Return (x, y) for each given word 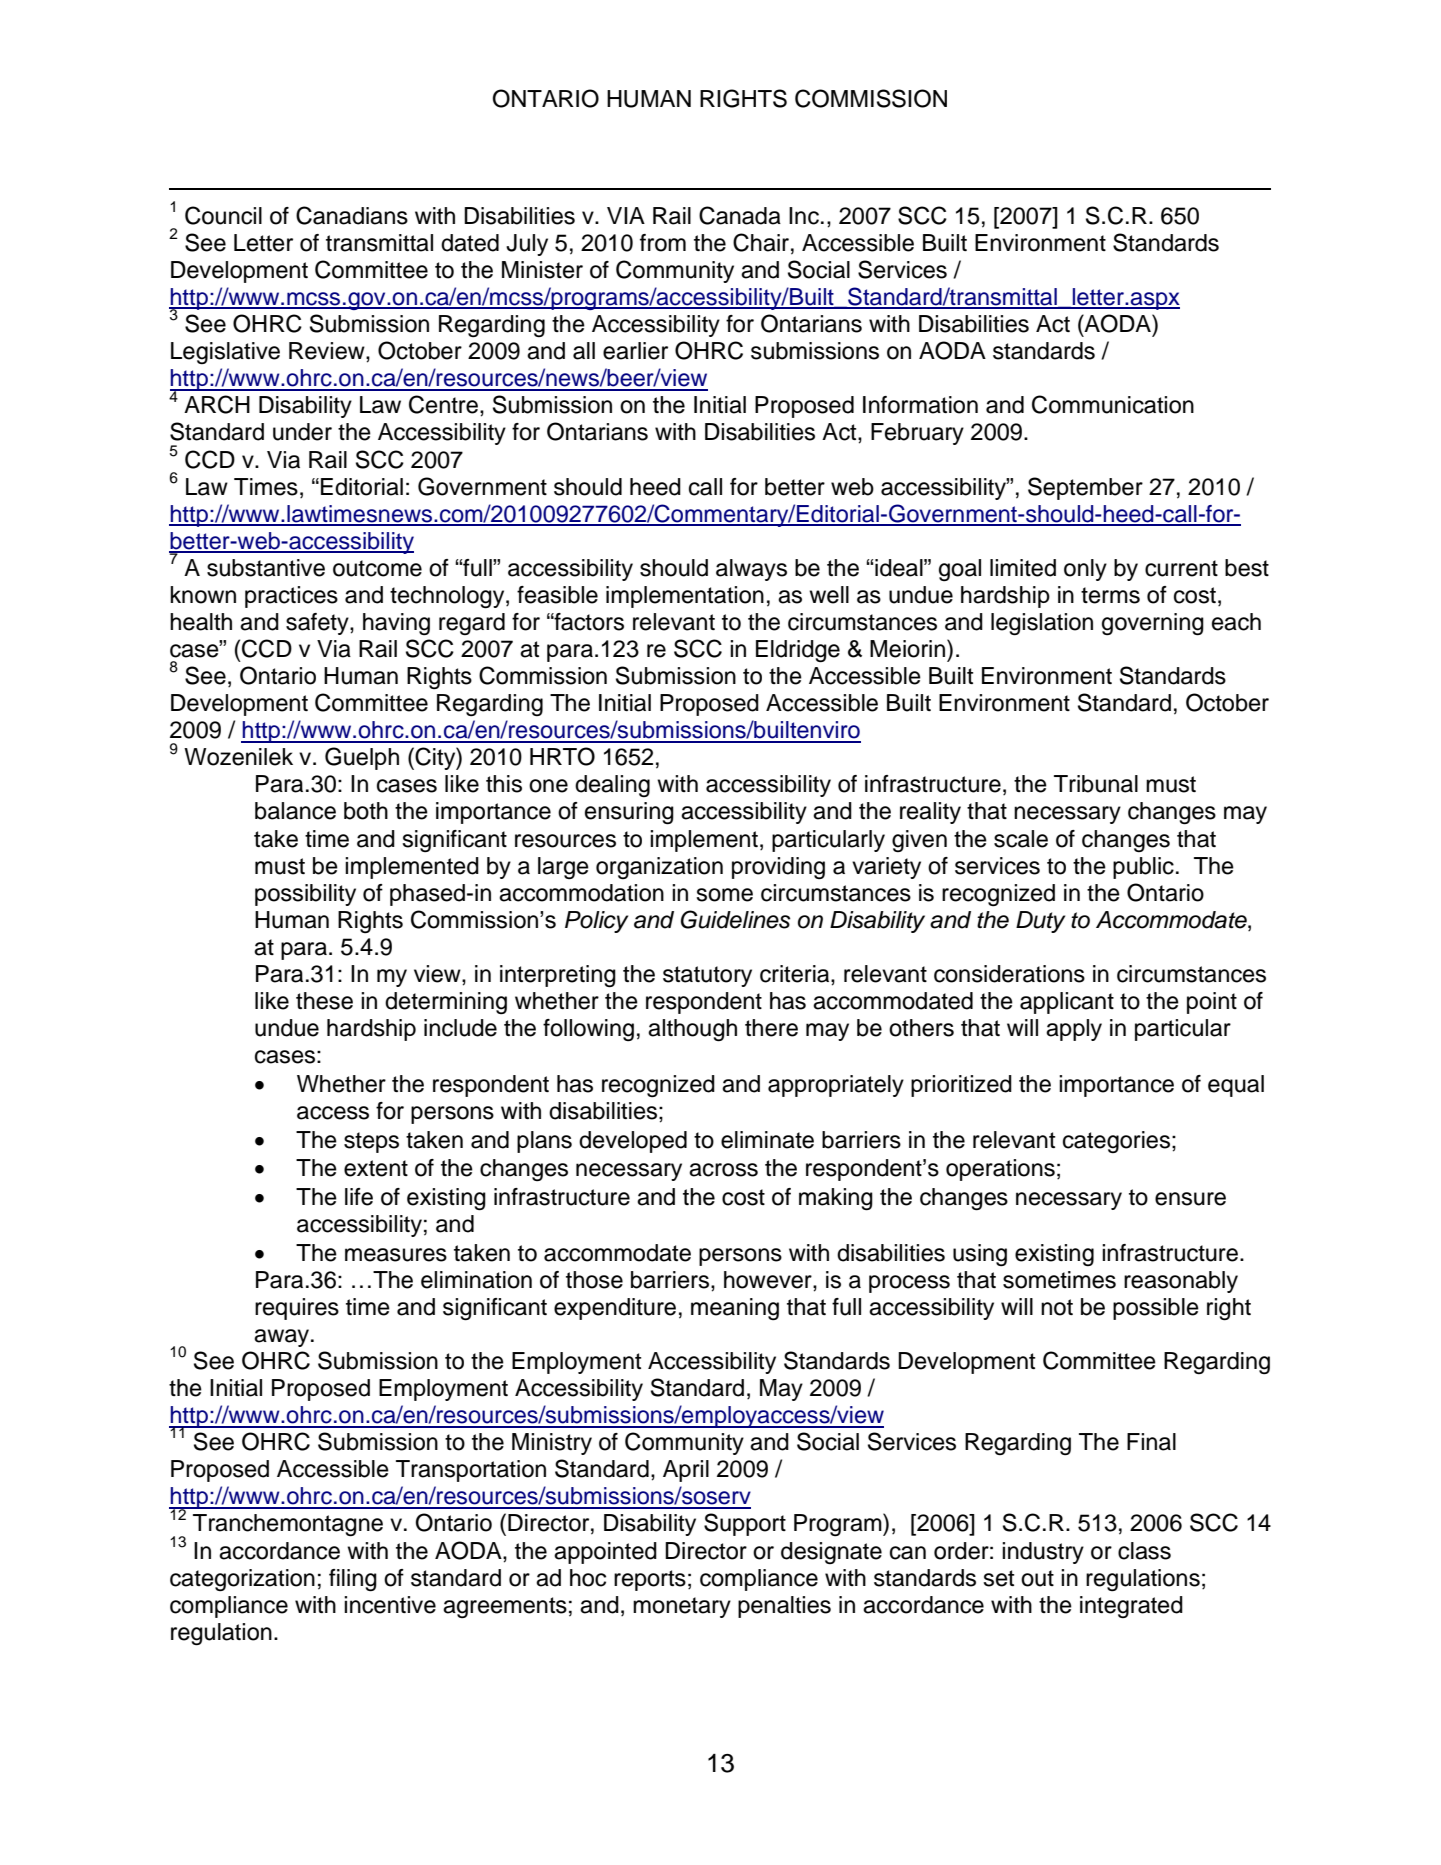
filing (353, 1580)
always (751, 570)
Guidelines (735, 919)
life (359, 1197)
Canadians (352, 215)
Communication (1113, 404)
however (769, 1280)
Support (745, 1524)
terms (1110, 595)
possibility (305, 895)
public (1143, 868)
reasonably (1181, 1282)
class (1144, 1551)
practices (291, 597)
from (663, 243)
